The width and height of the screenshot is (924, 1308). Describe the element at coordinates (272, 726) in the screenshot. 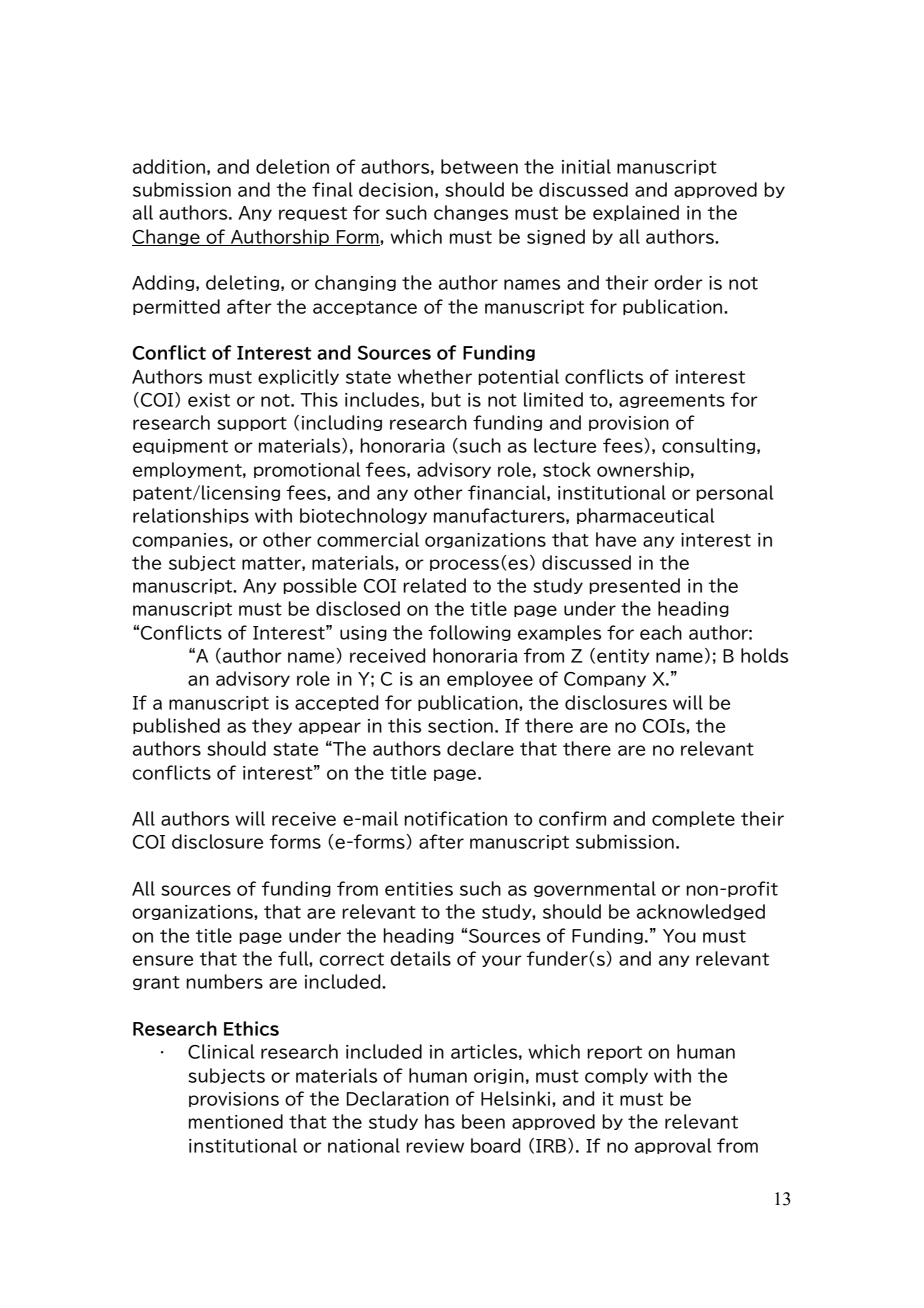

I see `they` at that location.
